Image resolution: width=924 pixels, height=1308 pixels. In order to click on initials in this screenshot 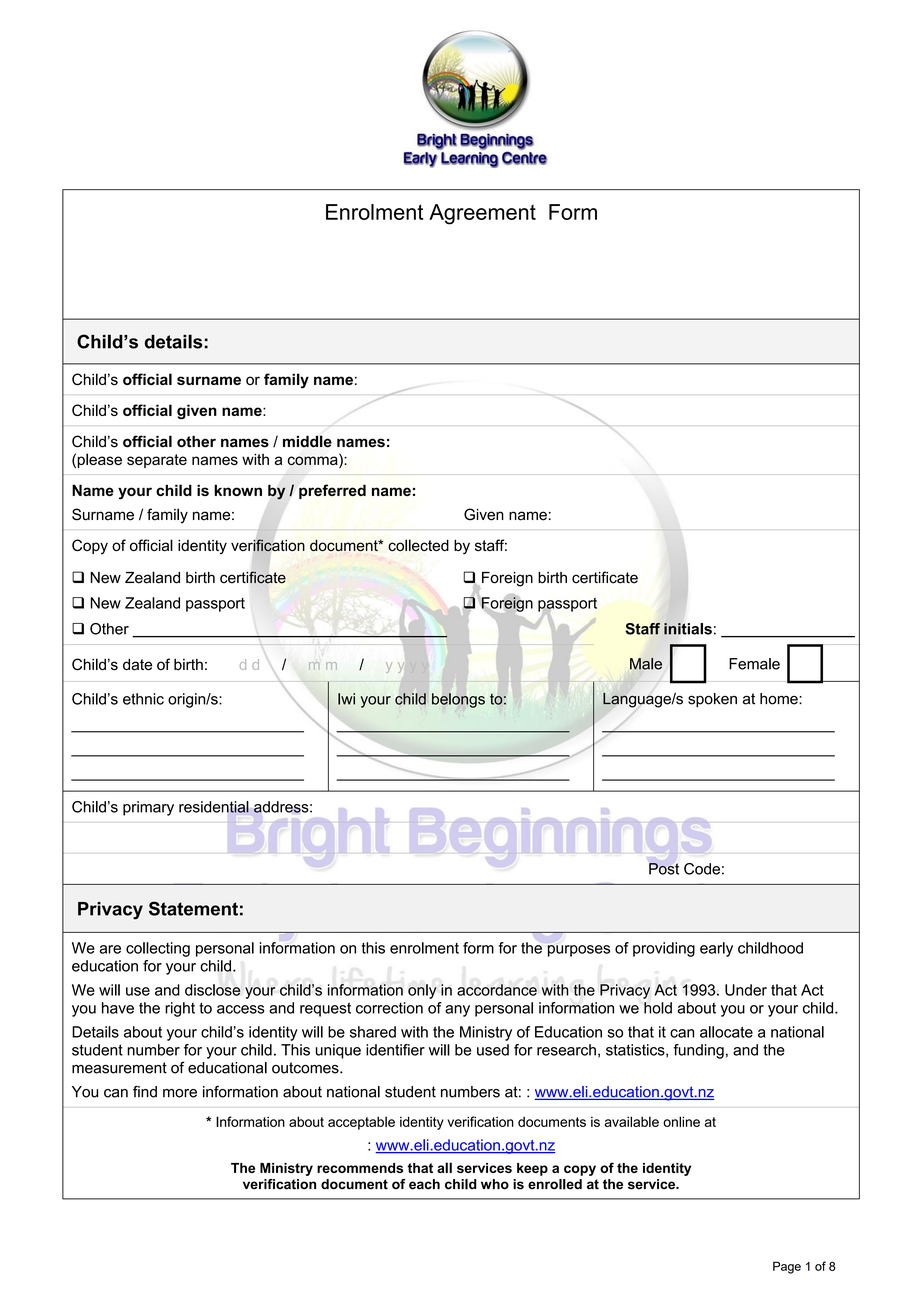, I will do `click(688, 629)`.
